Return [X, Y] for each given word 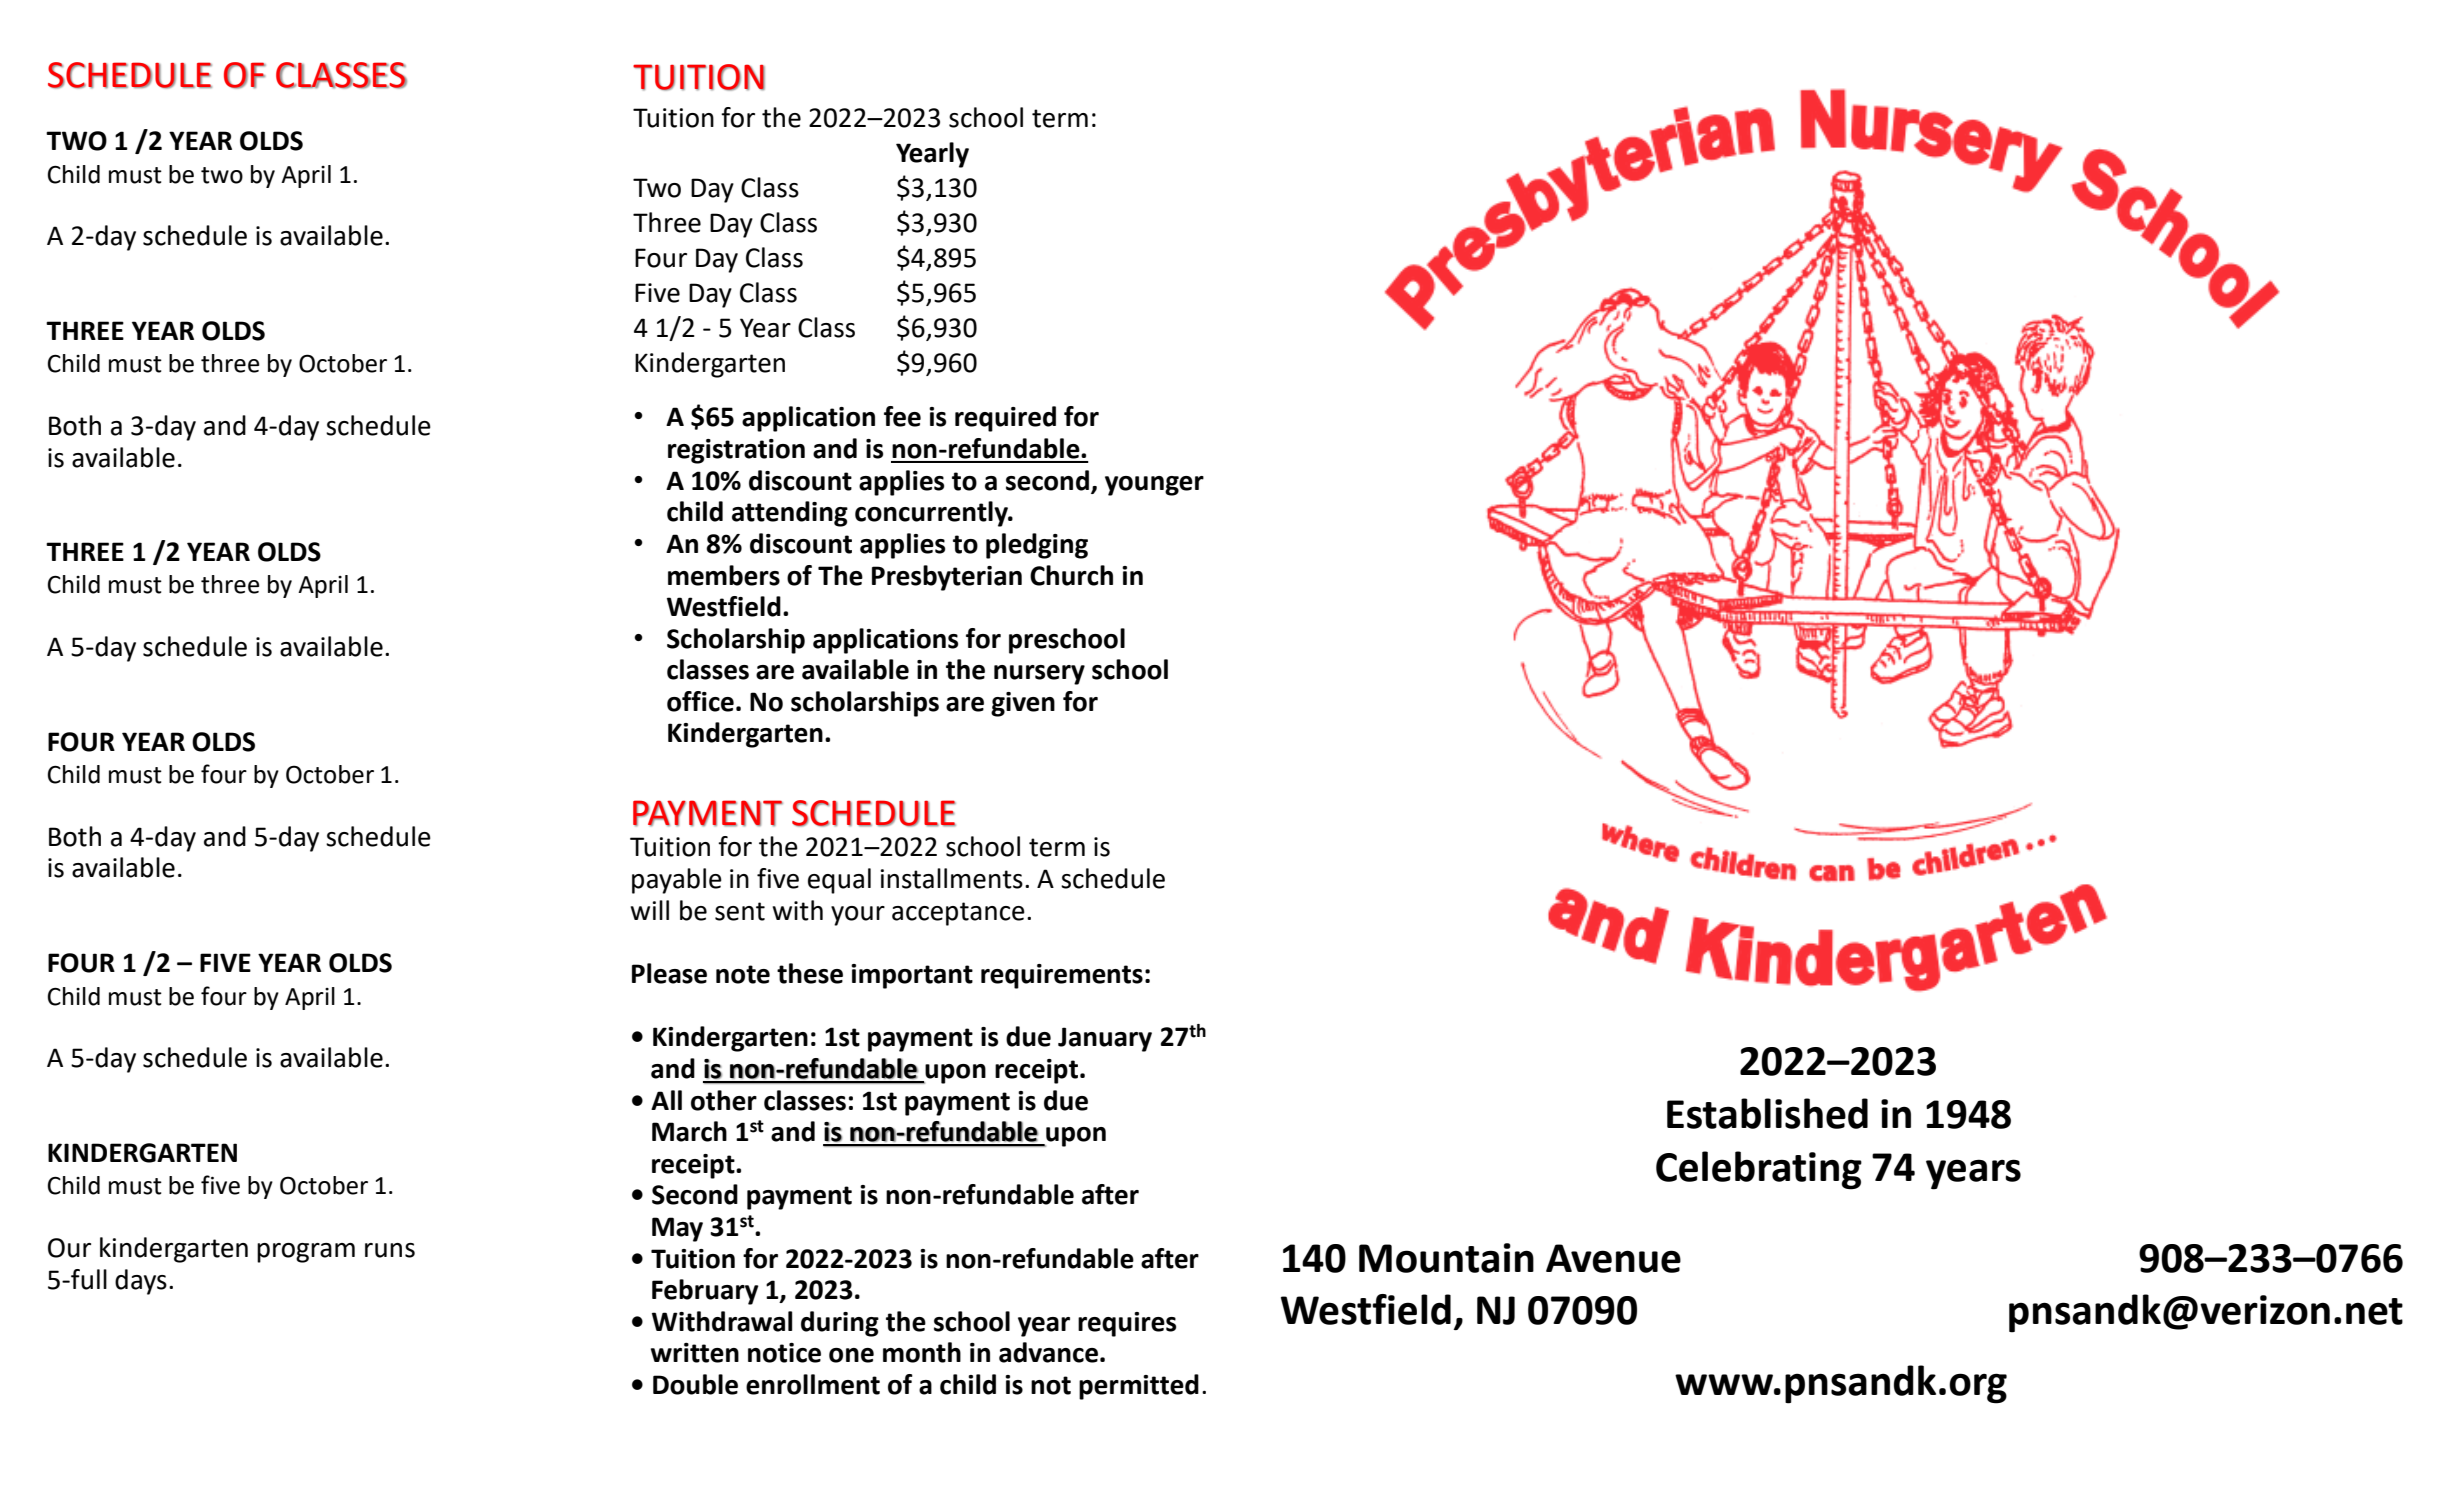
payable [677, 881]
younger [1154, 486]
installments [951, 878]
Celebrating [1759, 1170]
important [912, 976]
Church [1071, 575]
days [141, 1282]
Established [1767, 1113]
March [689, 1131]
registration [736, 451]
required [1005, 419]
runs [390, 1250]
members [724, 575]
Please [669, 973]
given [1023, 704]
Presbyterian [947, 578]
